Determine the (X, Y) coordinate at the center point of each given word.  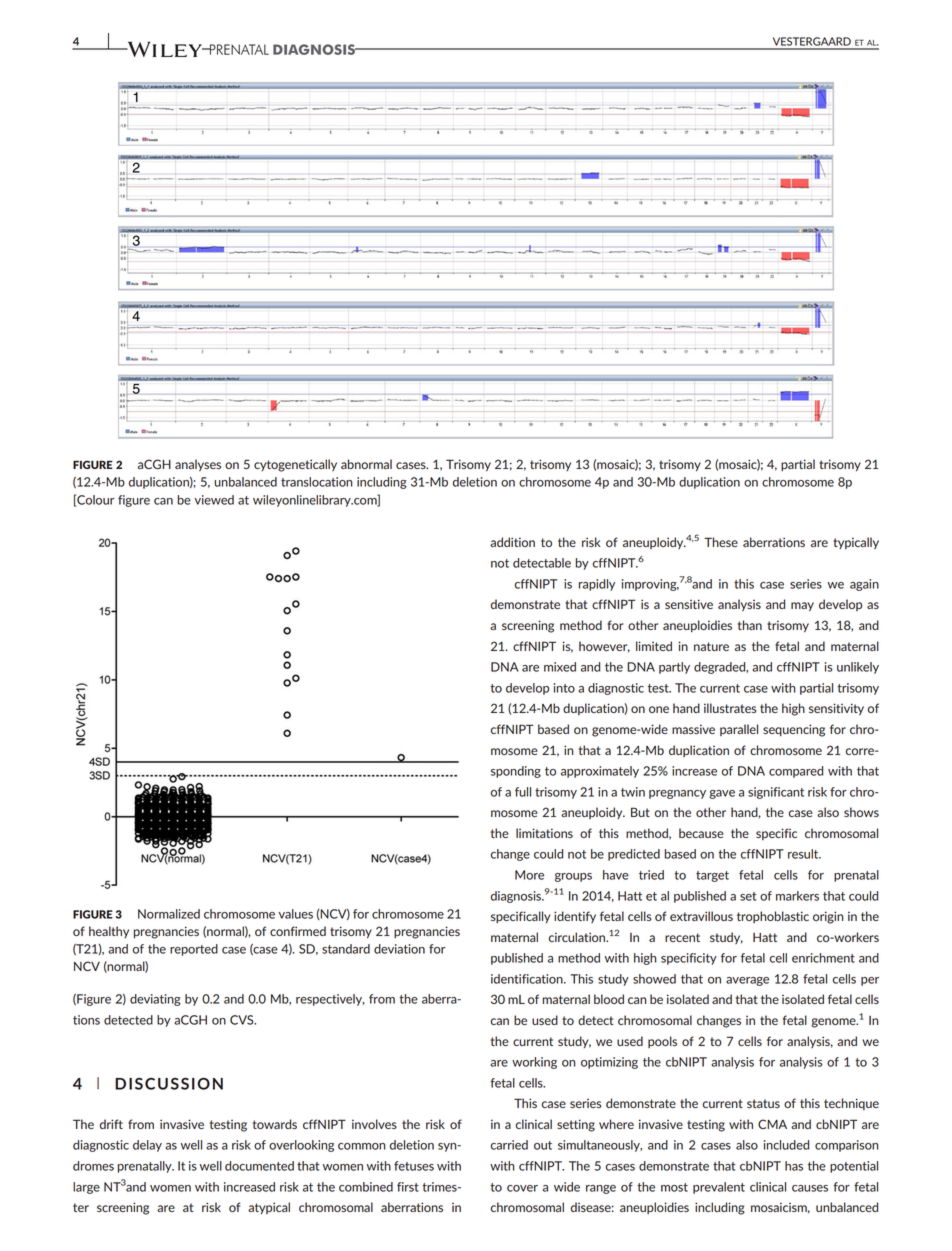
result (804, 854)
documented (259, 1166)
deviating (155, 1000)
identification (528, 979)
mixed (560, 667)
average (747, 981)
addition (512, 542)
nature (711, 646)
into (564, 688)
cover (522, 1188)
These (721, 542)
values (295, 914)
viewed (214, 500)
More (529, 875)
